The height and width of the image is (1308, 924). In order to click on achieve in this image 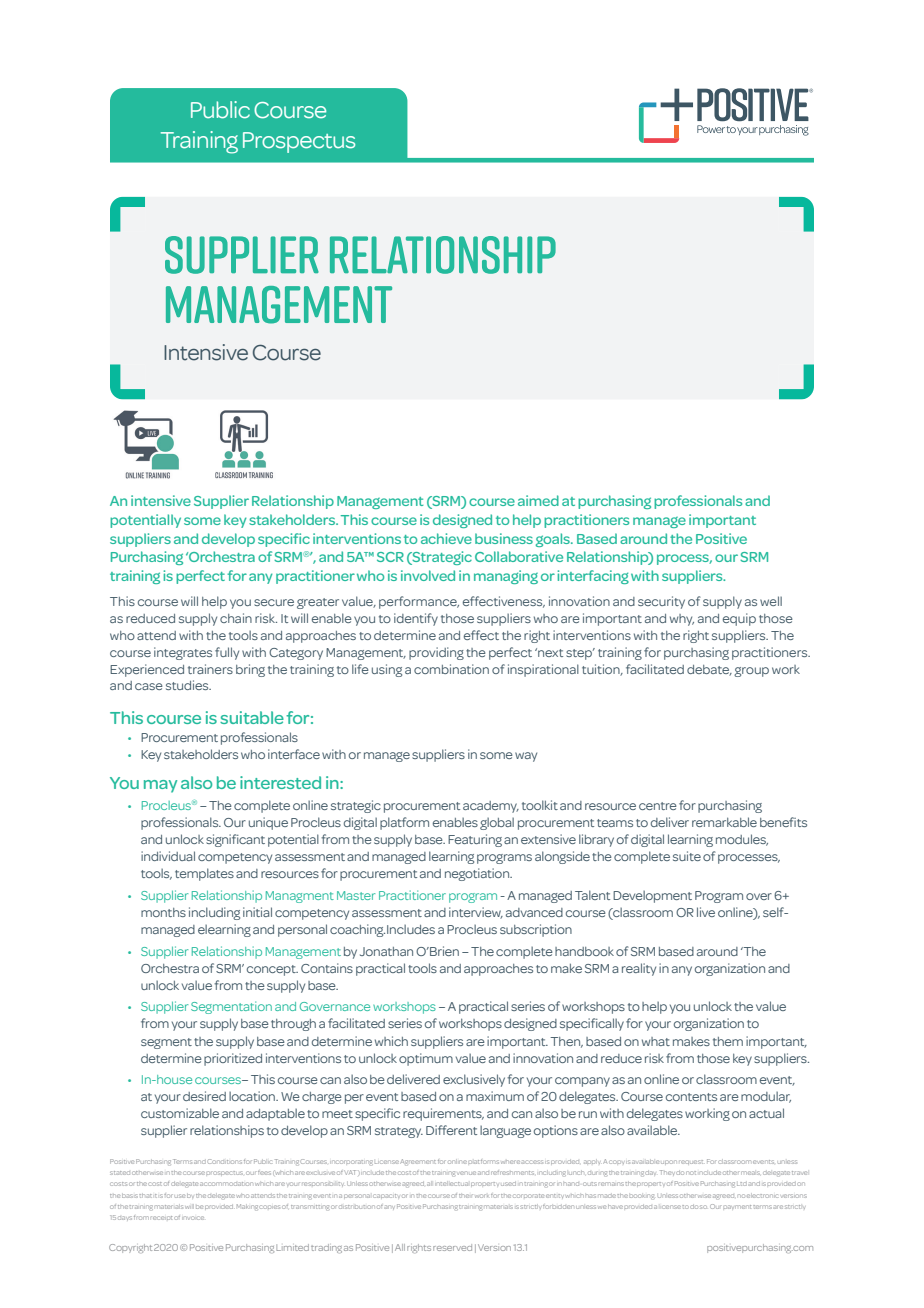, I will do `click(446, 538)`.
